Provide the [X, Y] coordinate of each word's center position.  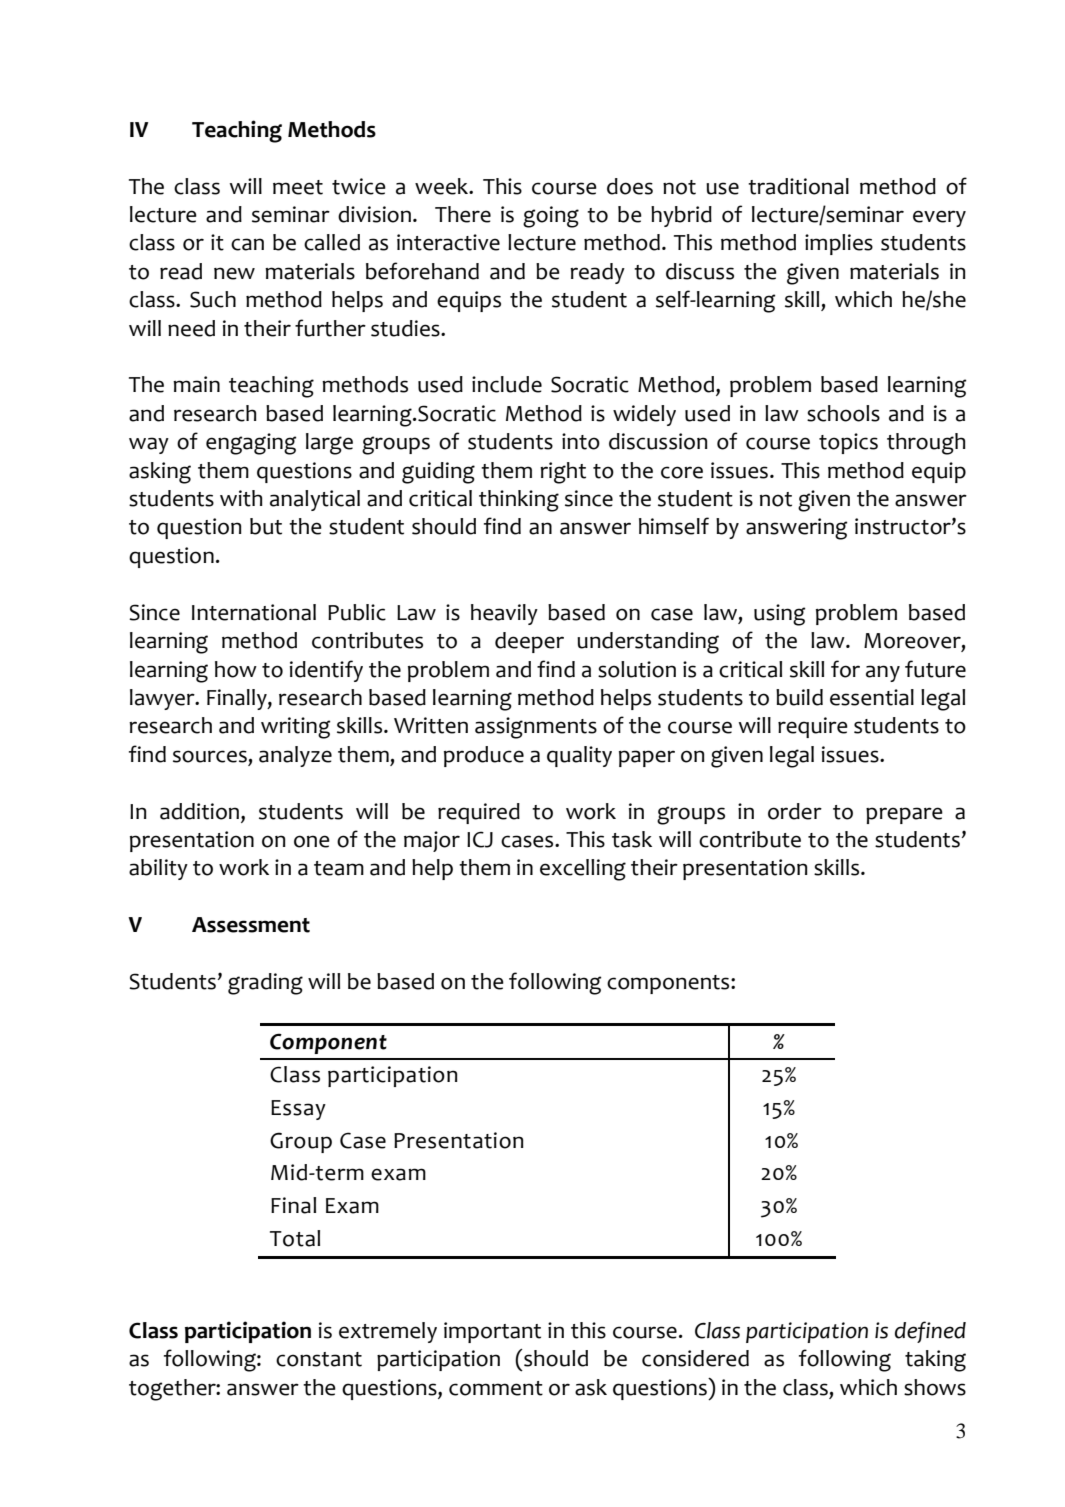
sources [210, 756]
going [551, 217]
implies [839, 244]
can [247, 244]
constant [319, 1359]
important [492, 1332]
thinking [519, 501]
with [241, 498]
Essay [298, 1110]
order [795, 811]
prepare [904, 815]
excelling [583, 870]
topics [848, 443]
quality [579, 756]
